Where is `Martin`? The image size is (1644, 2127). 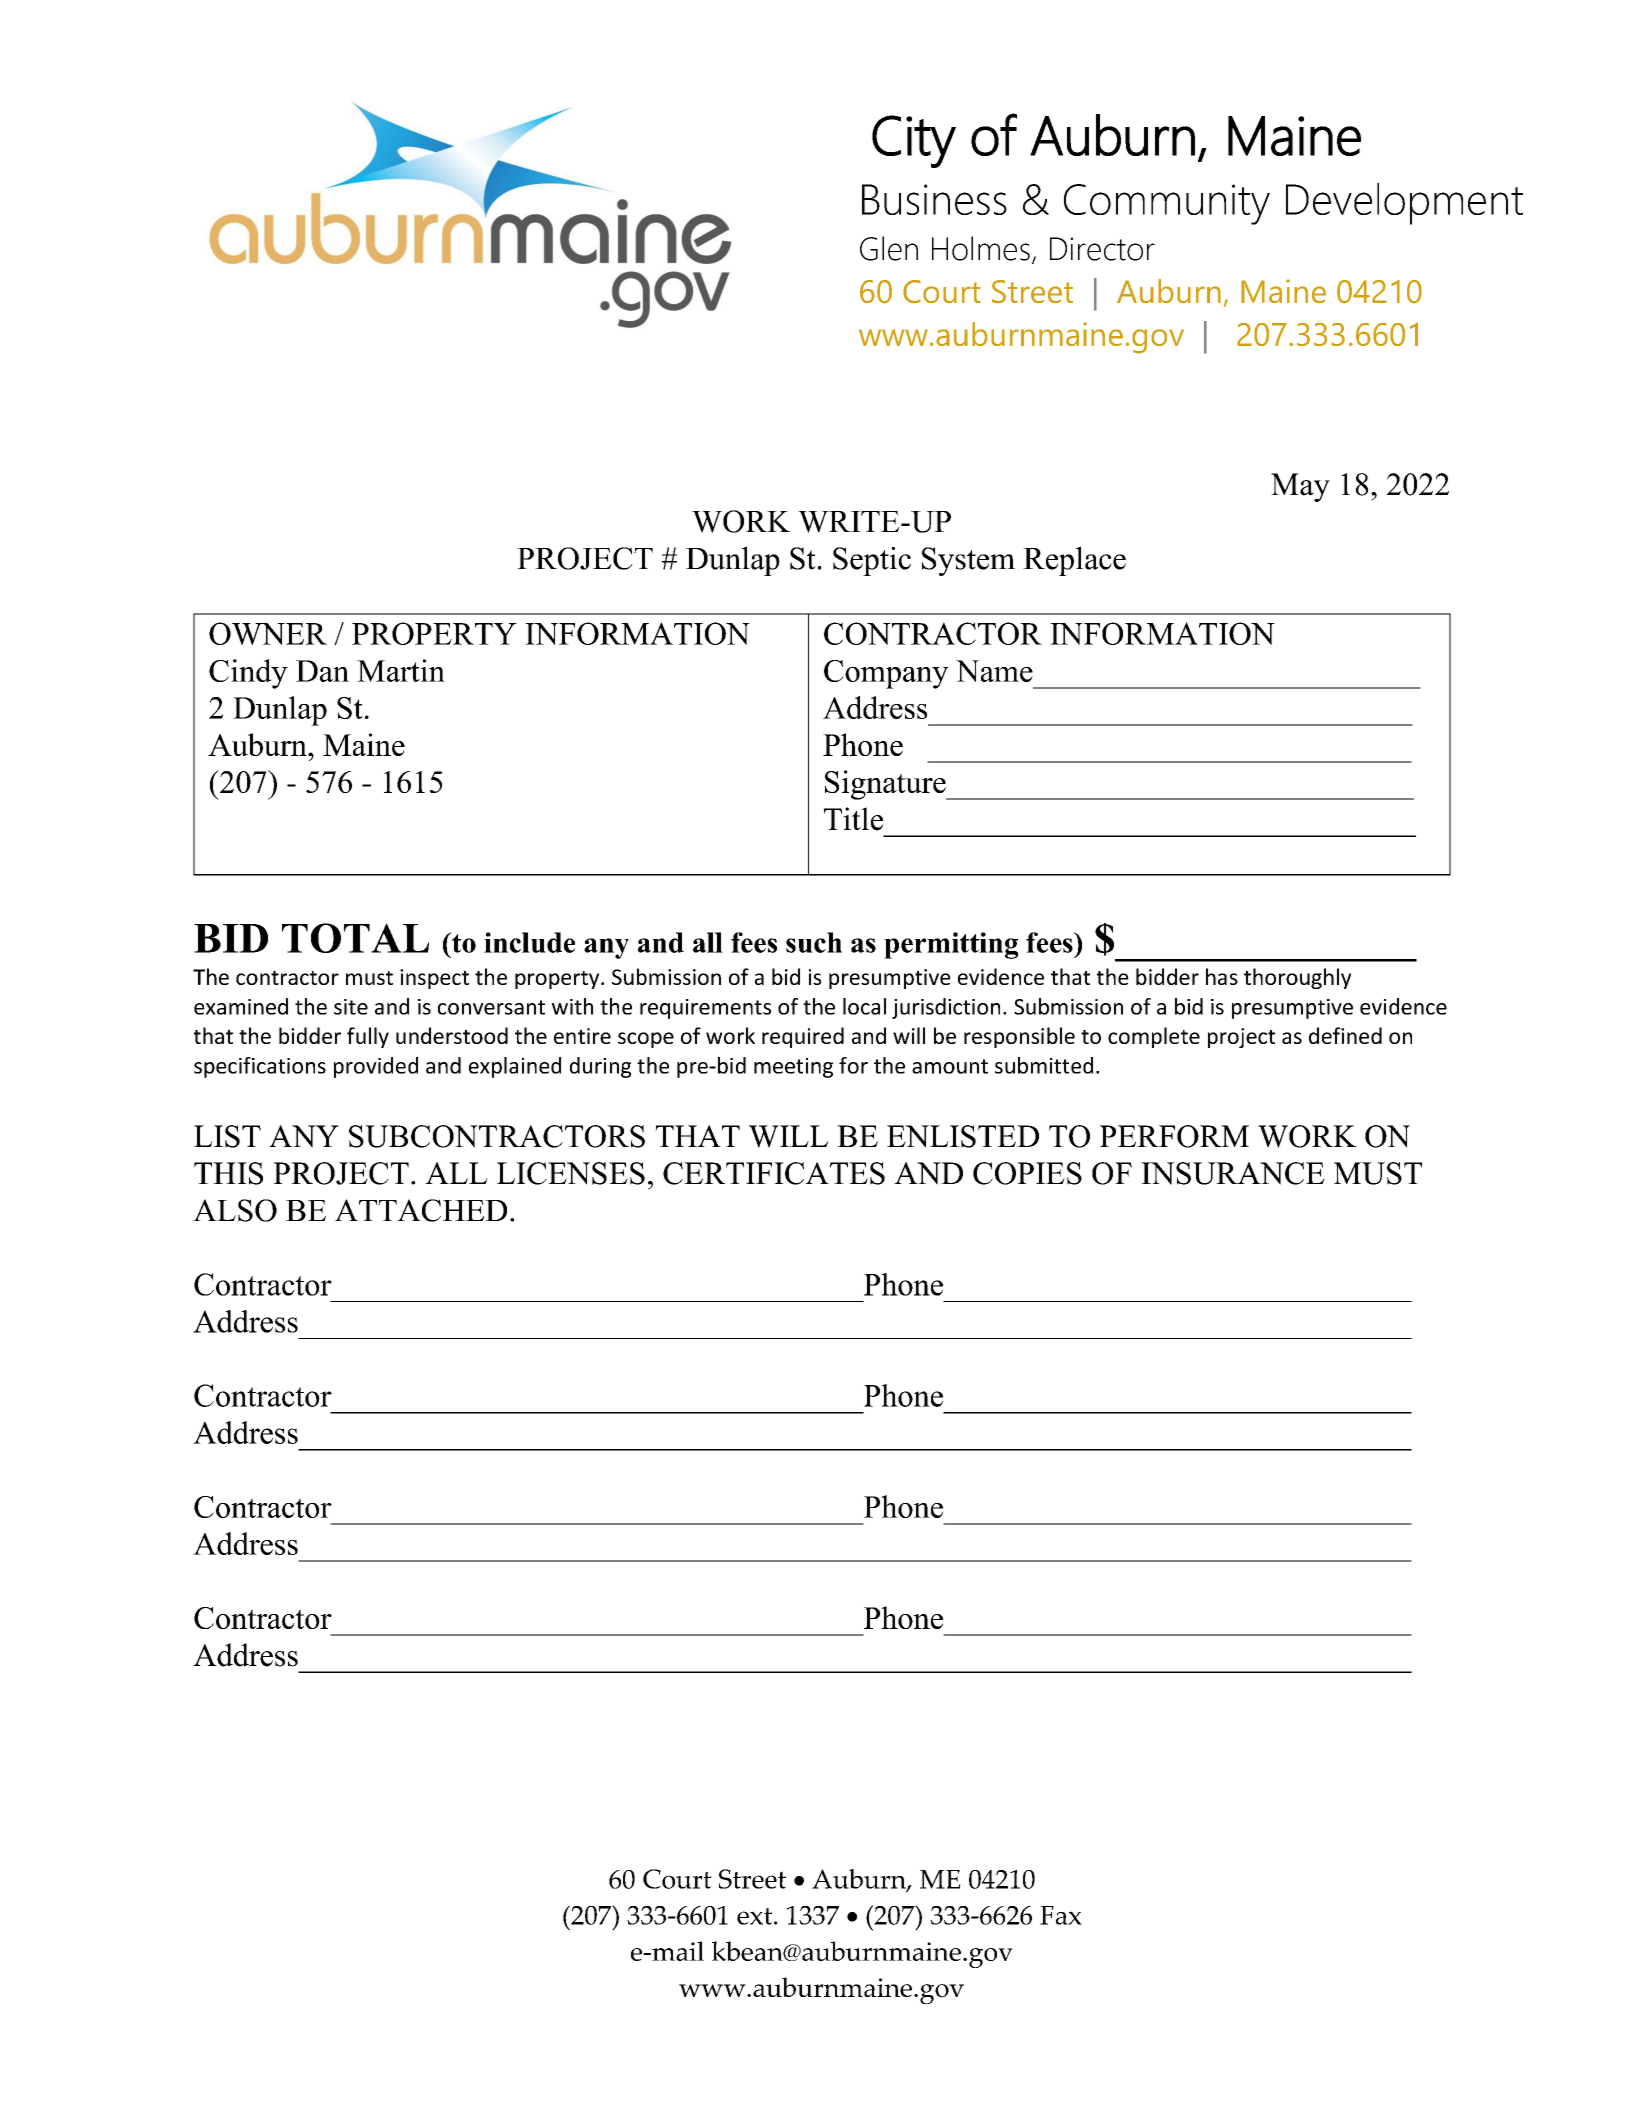
Martin is located at coordinates (401, 670).
